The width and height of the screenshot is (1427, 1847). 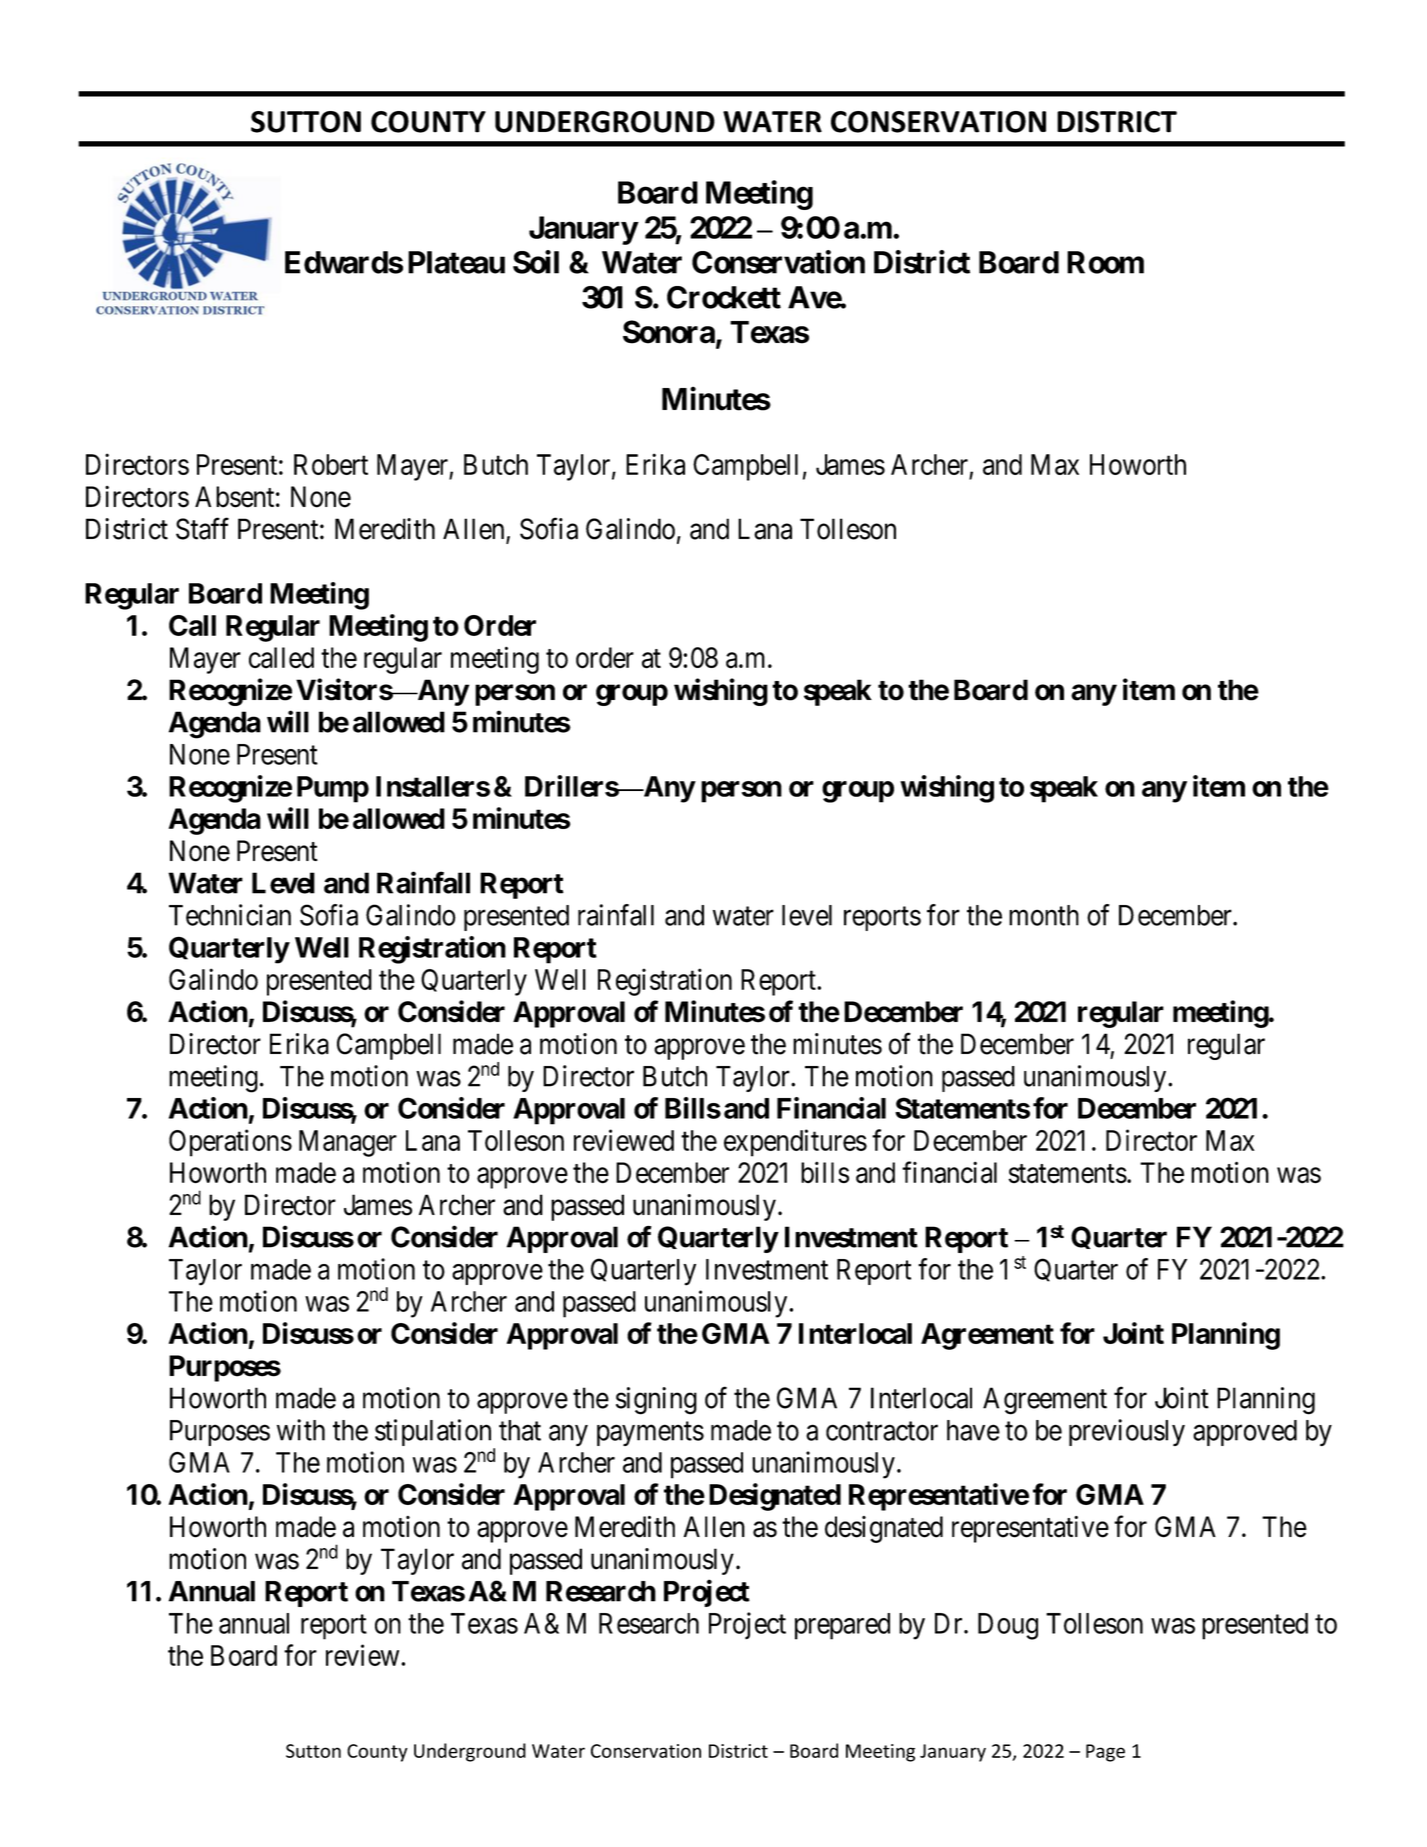 What do you see at coordinates (456, 262) in the screenshot?
I see `Plateau` at bounding box center [456, 262].
